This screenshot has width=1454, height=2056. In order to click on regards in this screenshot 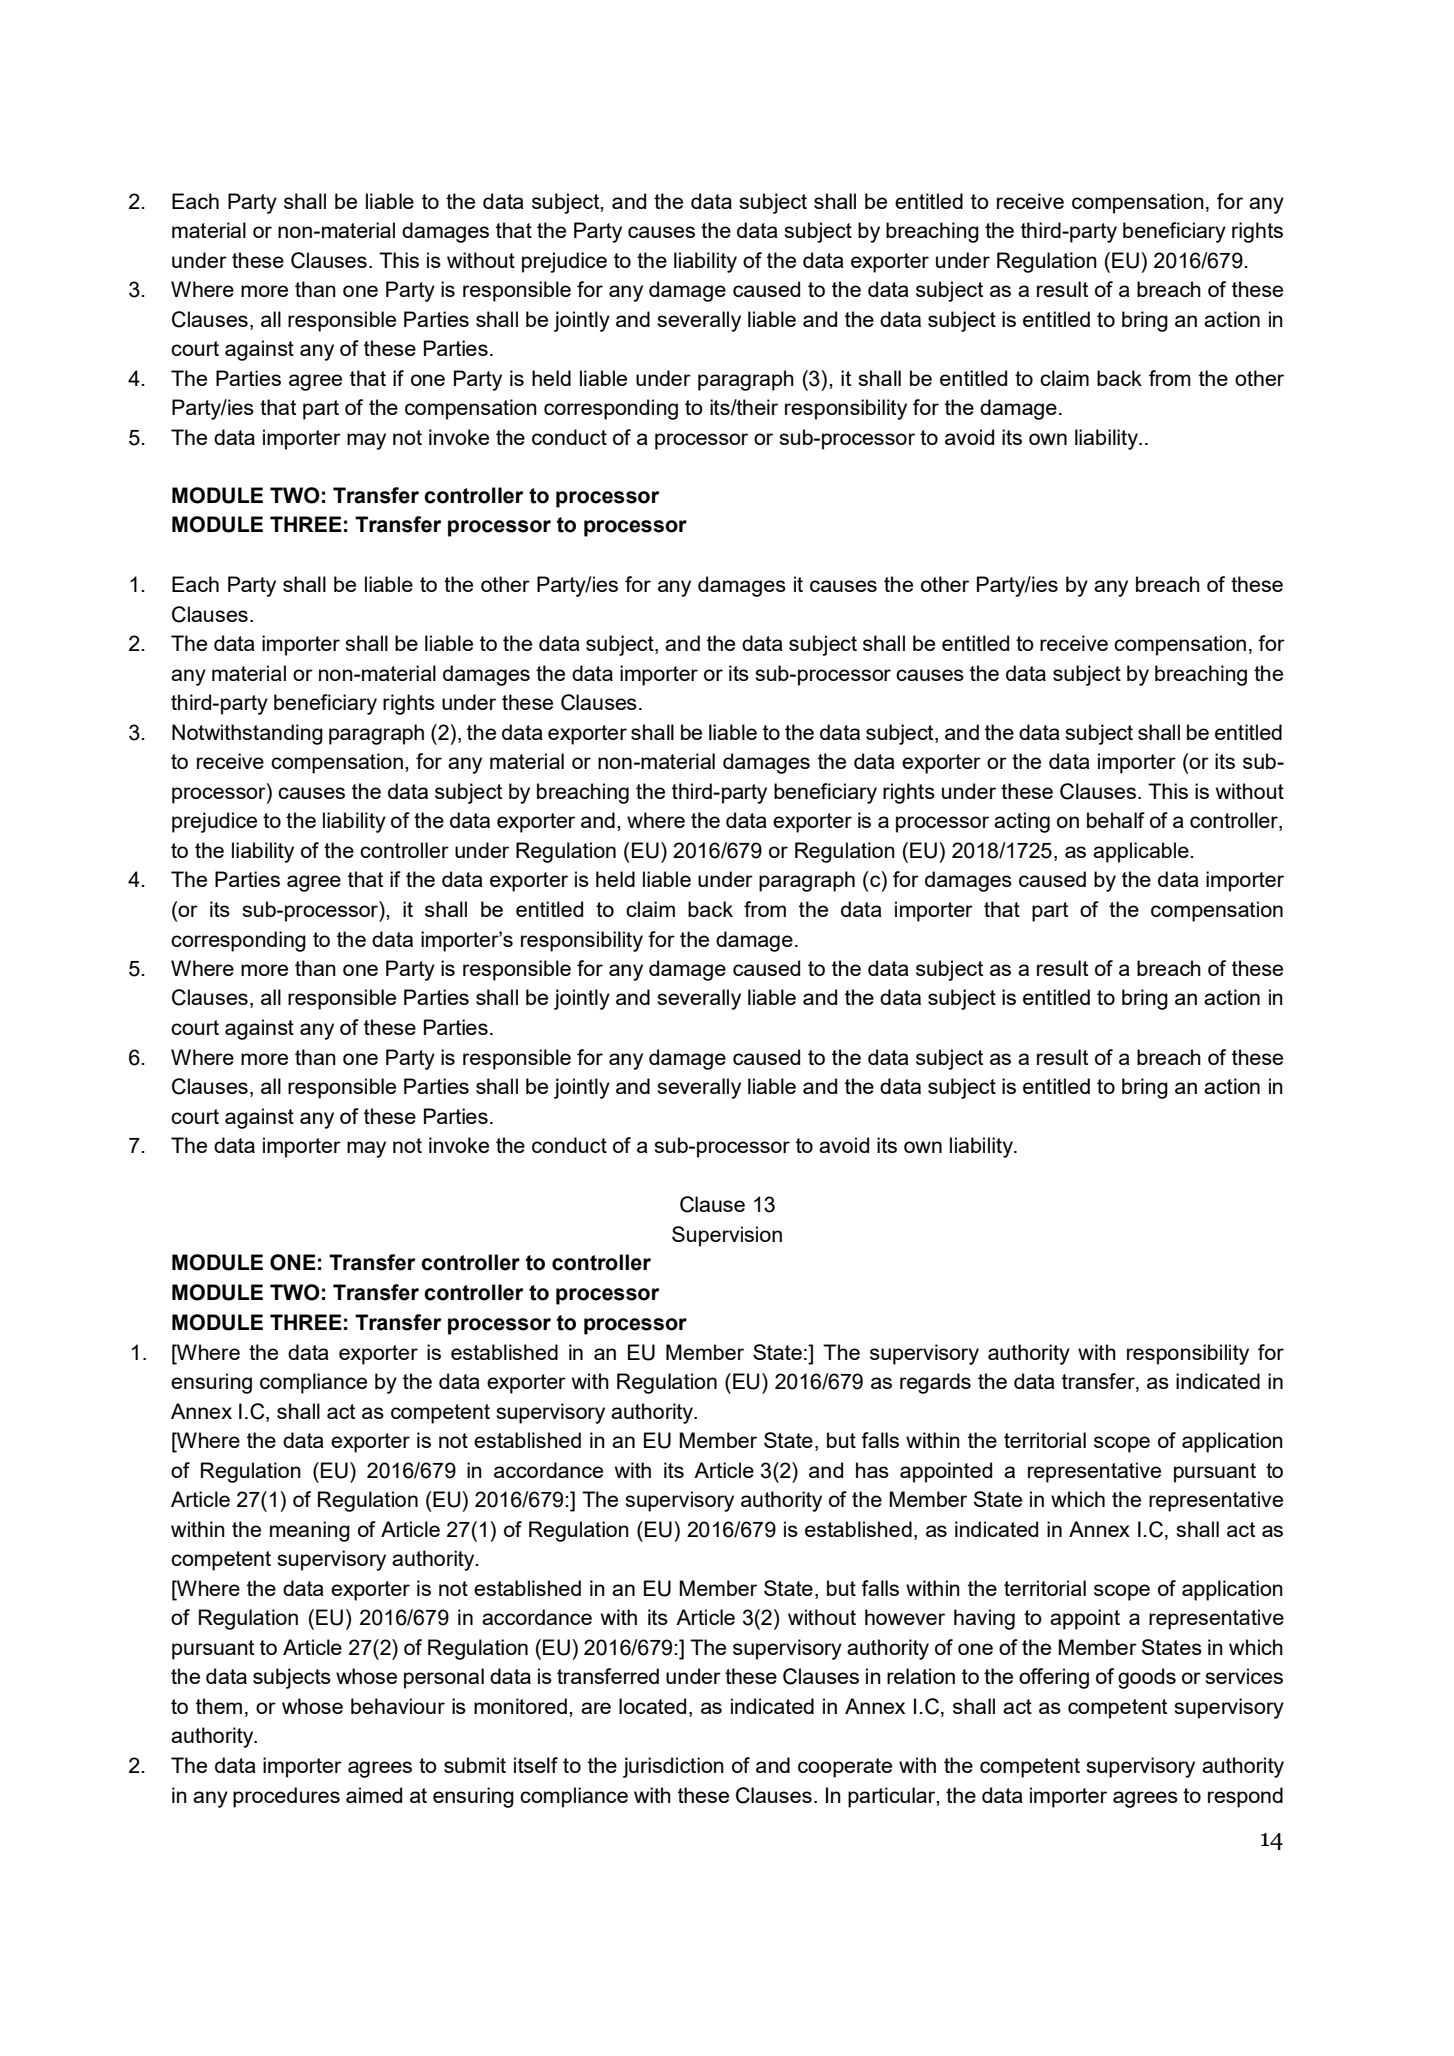, I will do `click(935, 1383)`.
